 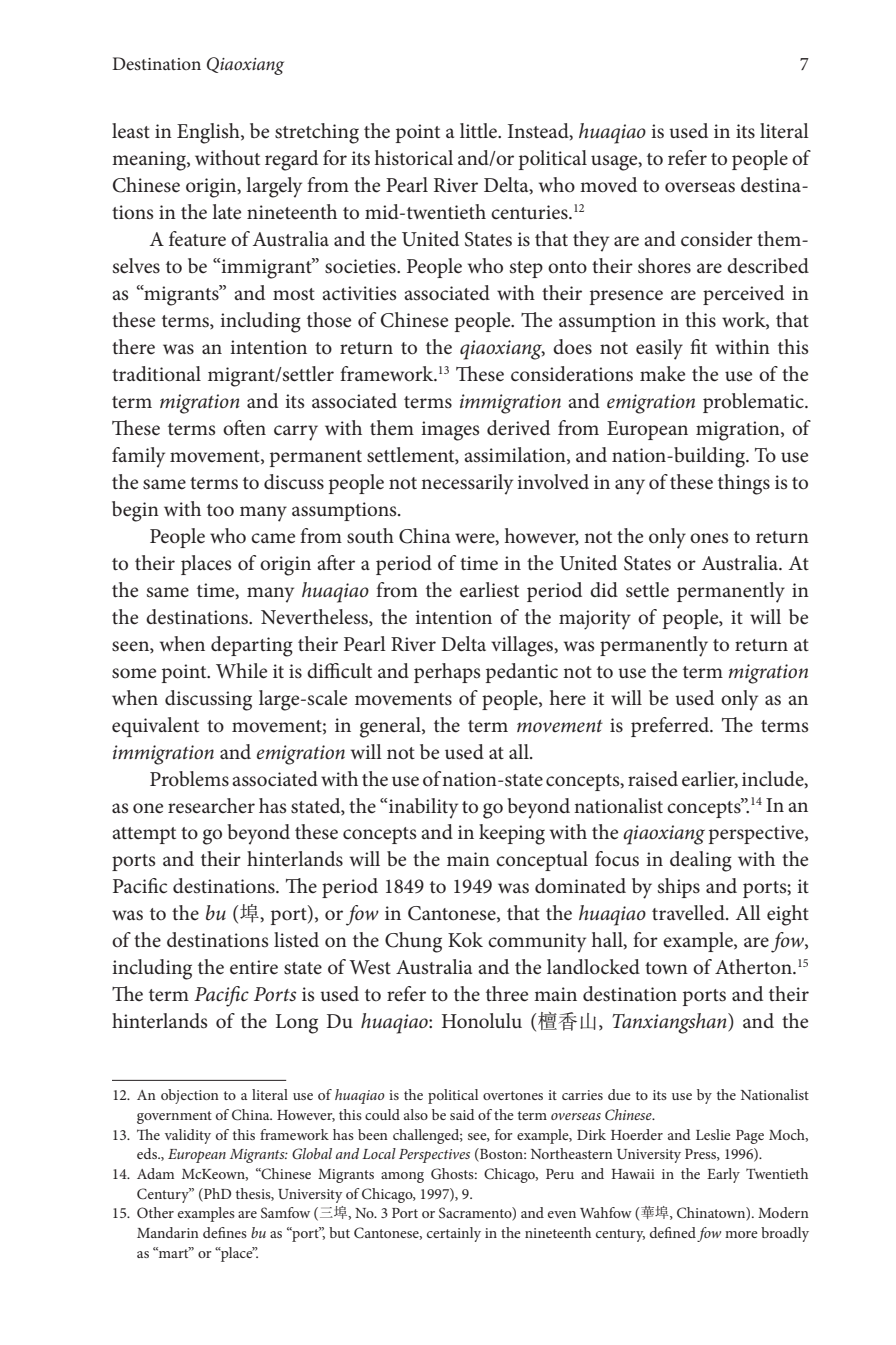 What do you see at coordinates (480, 131) in the screenshot?
I see `little` at bounding box center [480, 131].
